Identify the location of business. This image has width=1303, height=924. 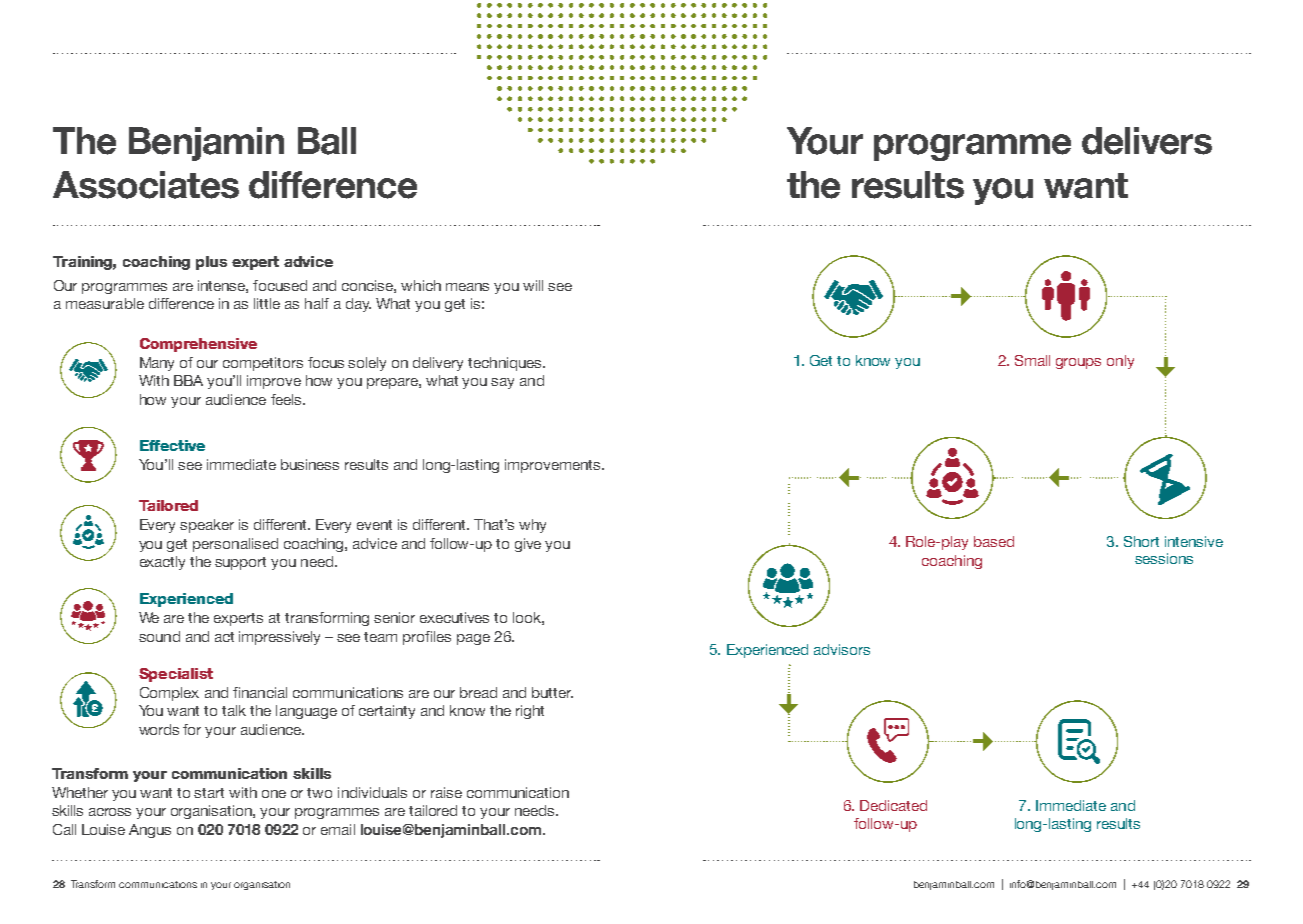
(310, 464).
